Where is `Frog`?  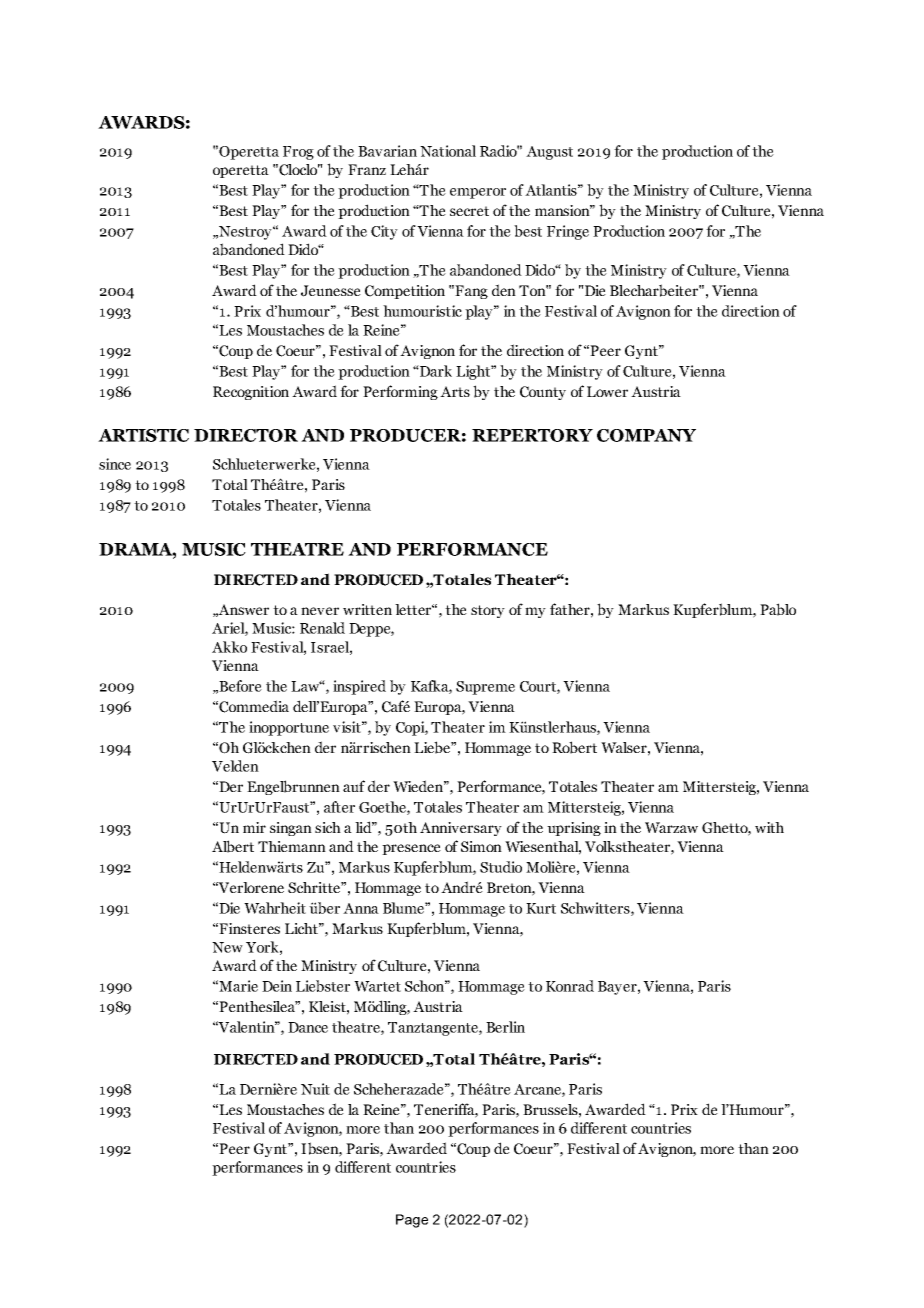 Frog is located at coordinates (298, 153).
